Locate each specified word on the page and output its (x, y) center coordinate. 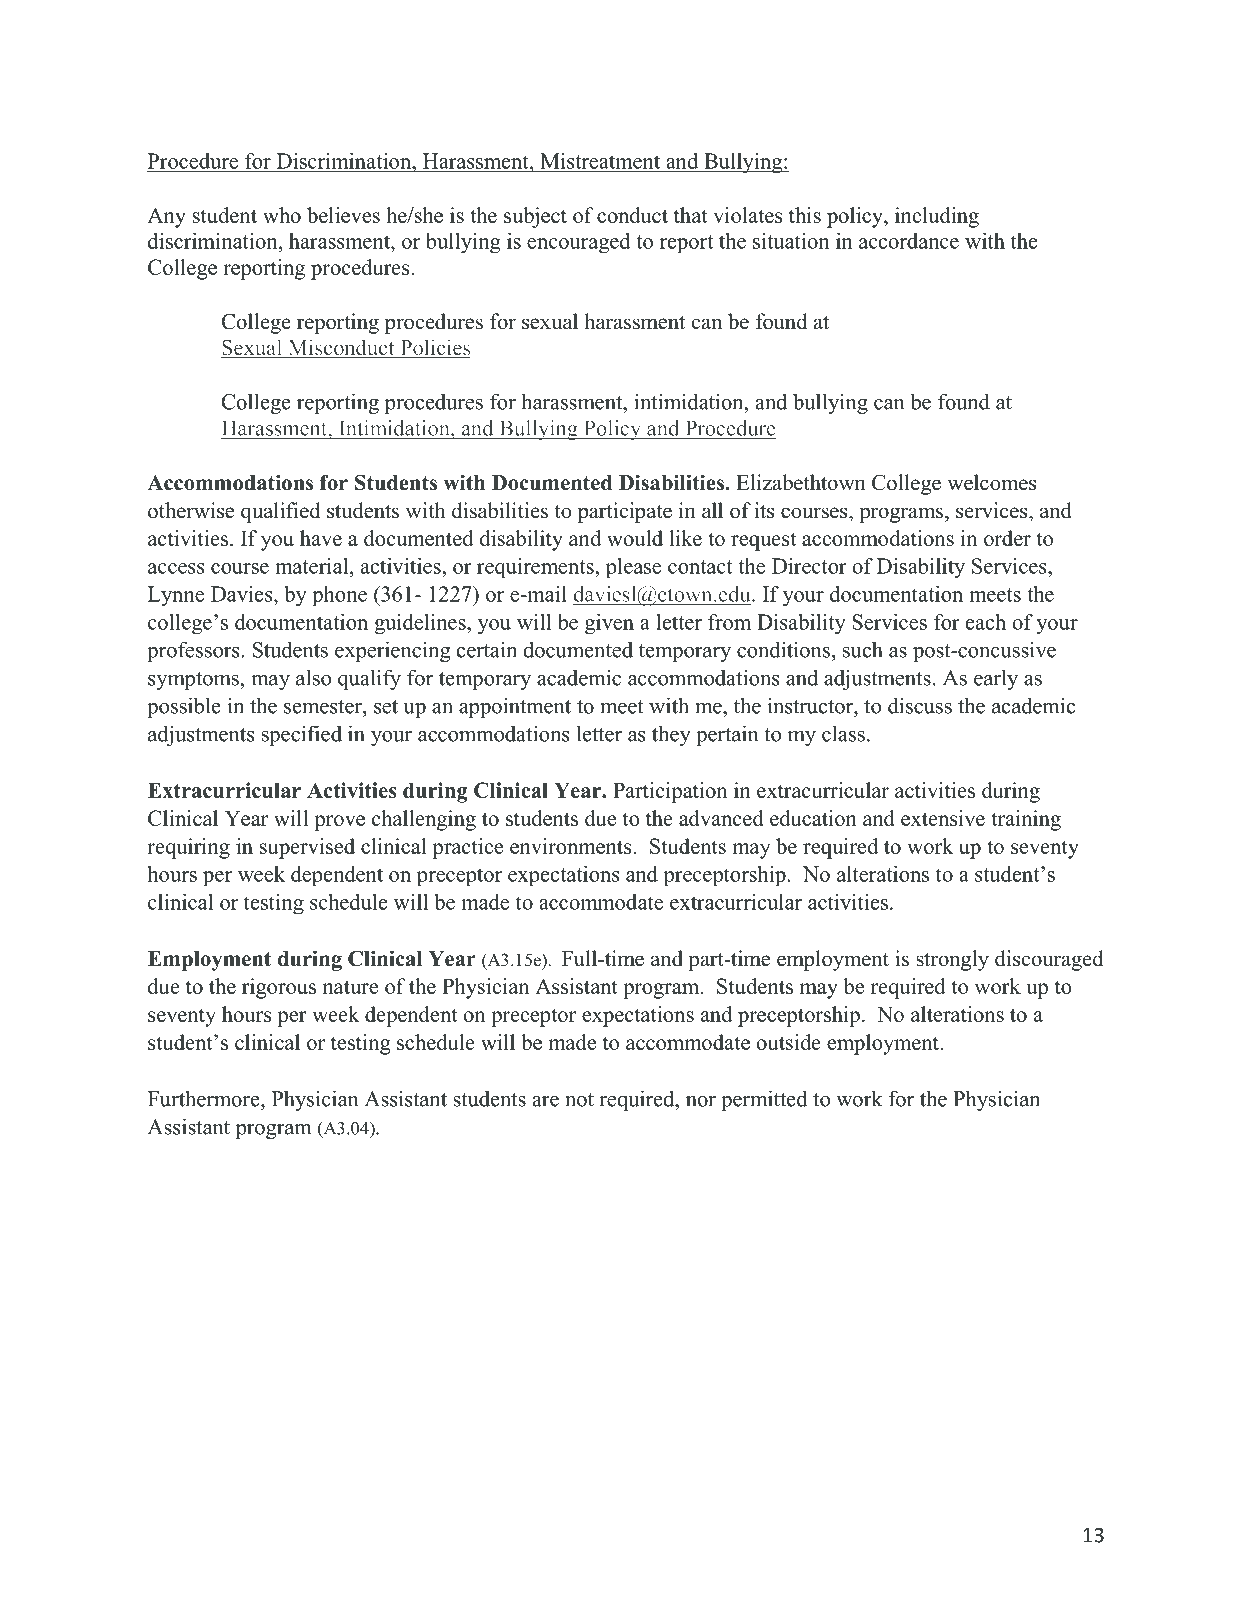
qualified (280, 512)
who (282, 215)
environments (572, 846)
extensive (943, 818)
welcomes (992, 482)
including (937, 217)
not (579, 1100)
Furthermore (205, 1098)
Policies (434, 348)
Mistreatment (600, 161)
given (609, 624)
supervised (307, 848)
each (986, 622)
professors (194, 651)
